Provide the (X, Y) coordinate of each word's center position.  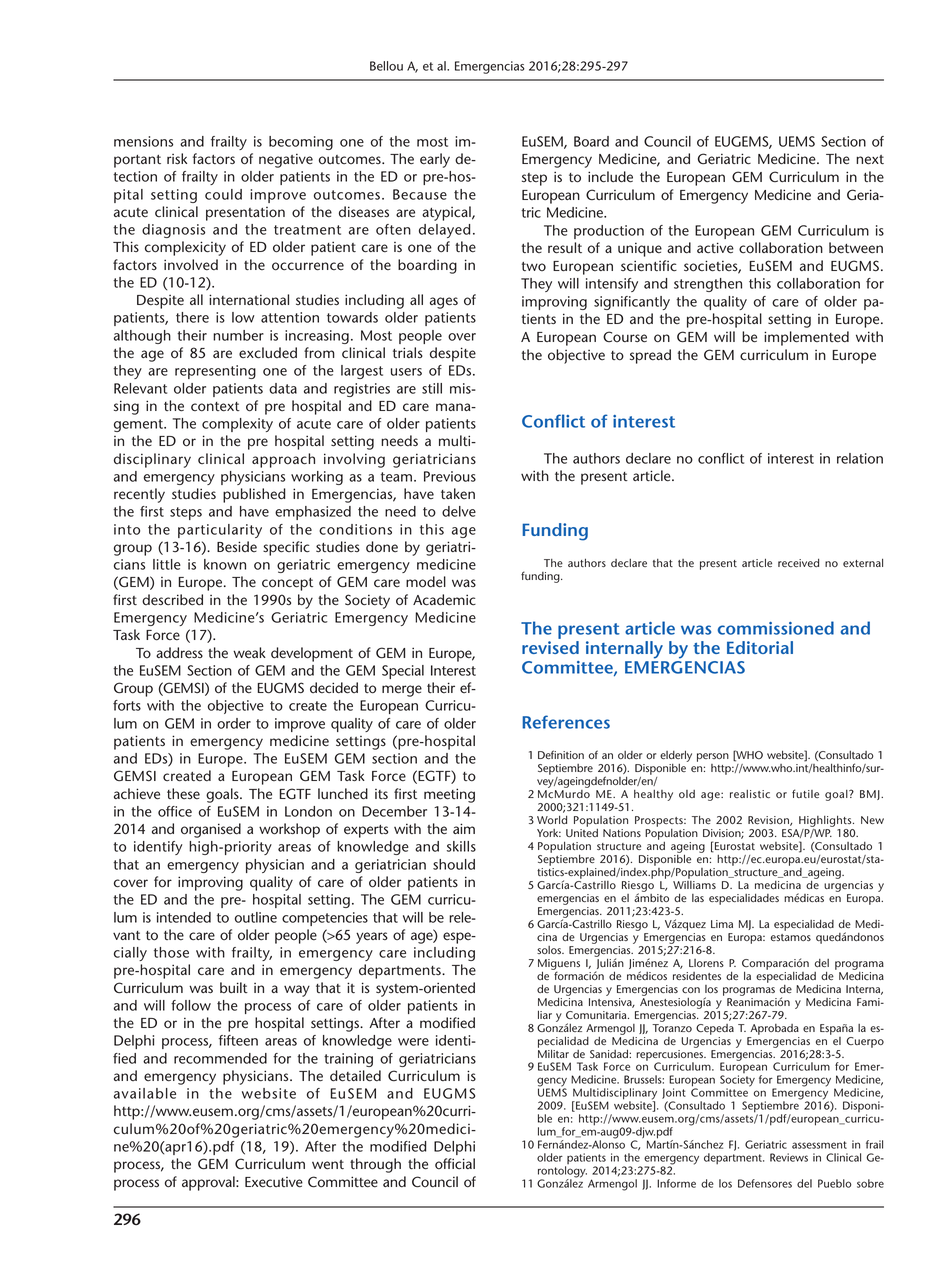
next (870, 160)
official (455, 1164)
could (223, 194)
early (435, 160)
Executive (274, 1182)
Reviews (789, 1157)
